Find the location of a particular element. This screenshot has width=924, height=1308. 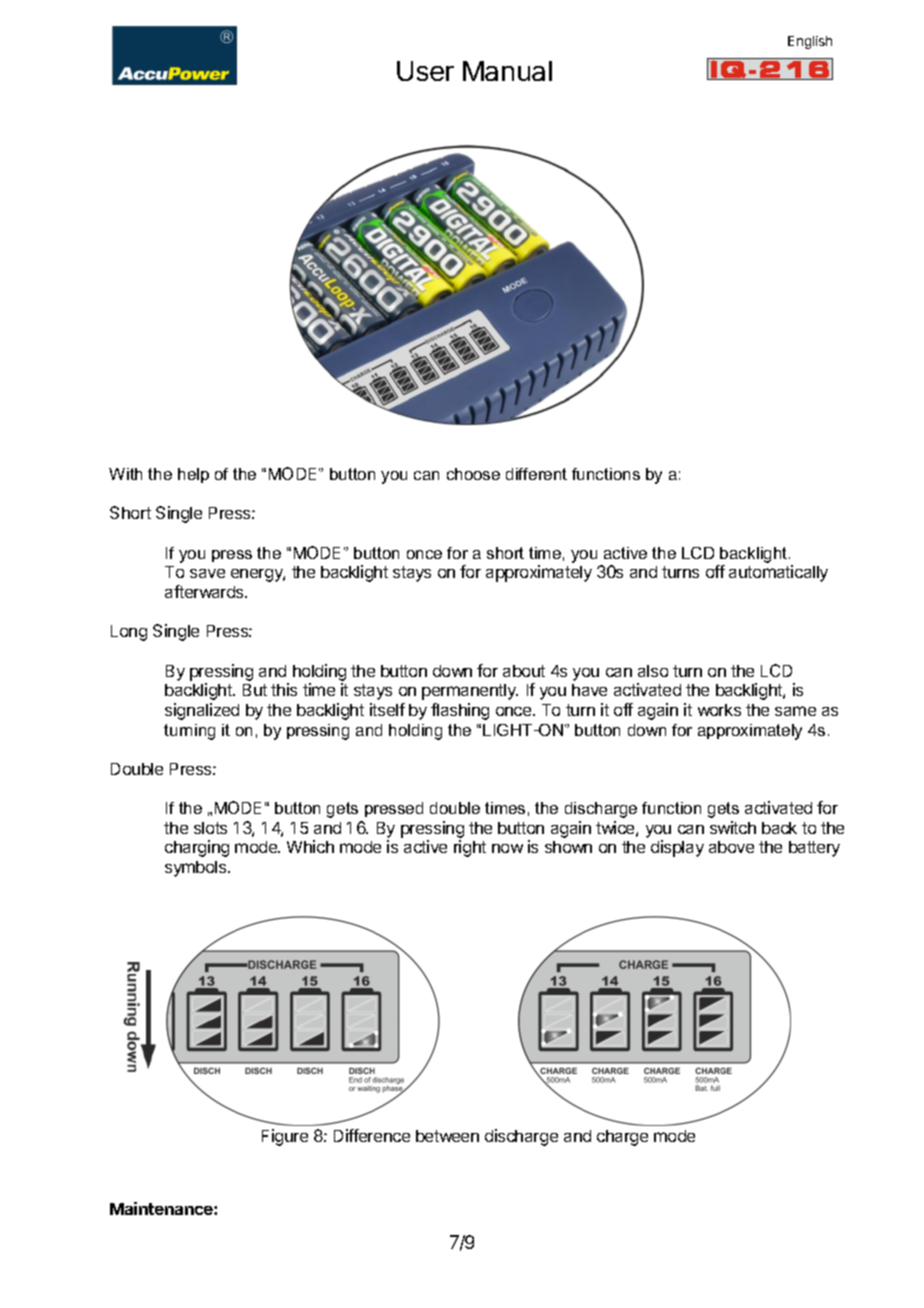

English is located at coordinates (810, 42).
